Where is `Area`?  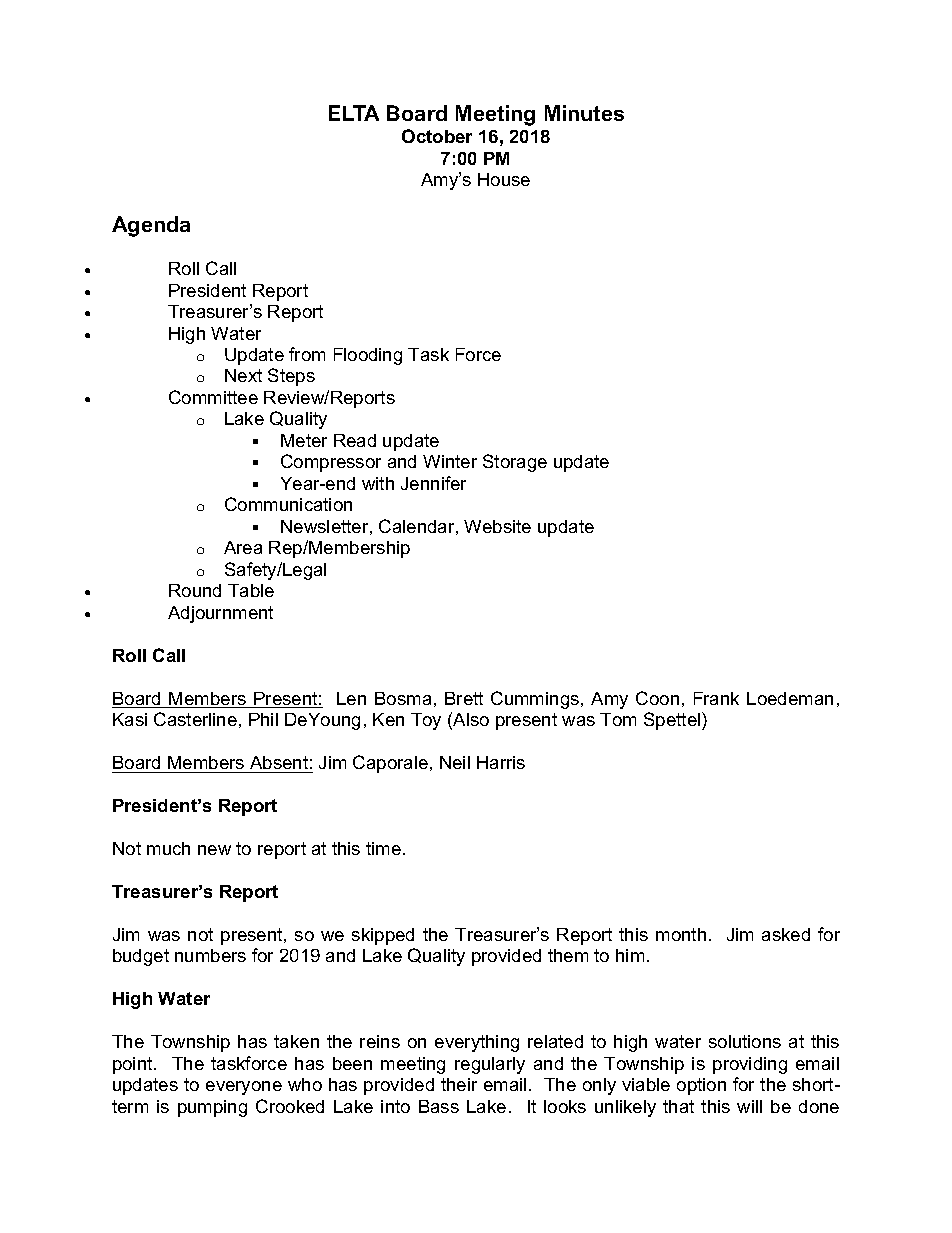
Area is located at coordinates (243, 547).
